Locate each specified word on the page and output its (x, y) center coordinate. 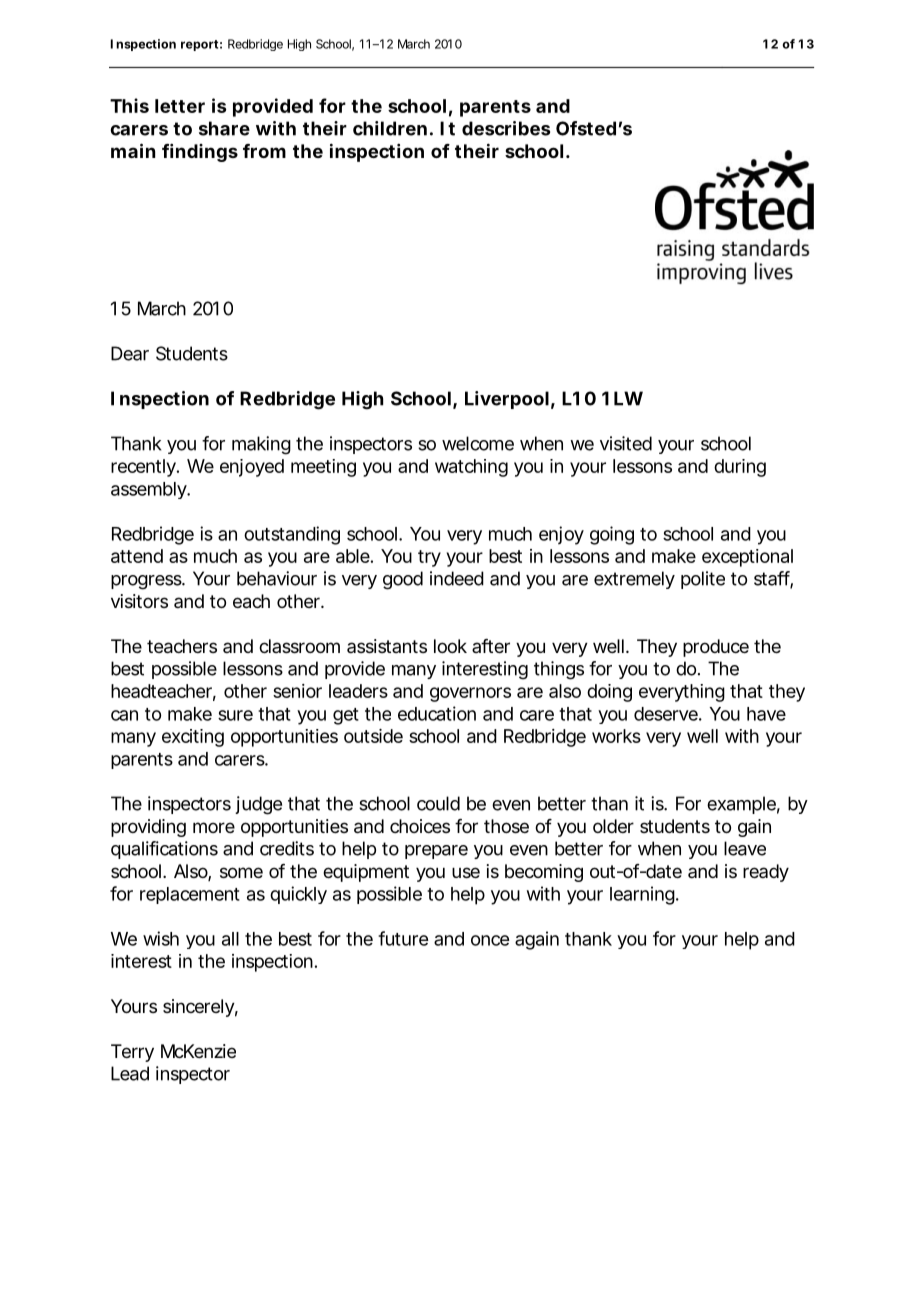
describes (506, 128)
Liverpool (507, 400)
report (201, 45)
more (214, 827)
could (438, 803)
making (261, 445)
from (264, 151)
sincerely (200, 1008)
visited (626, 443)
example (743, 805)
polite (703, 580)
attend (137, 556)
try (429, 558)
